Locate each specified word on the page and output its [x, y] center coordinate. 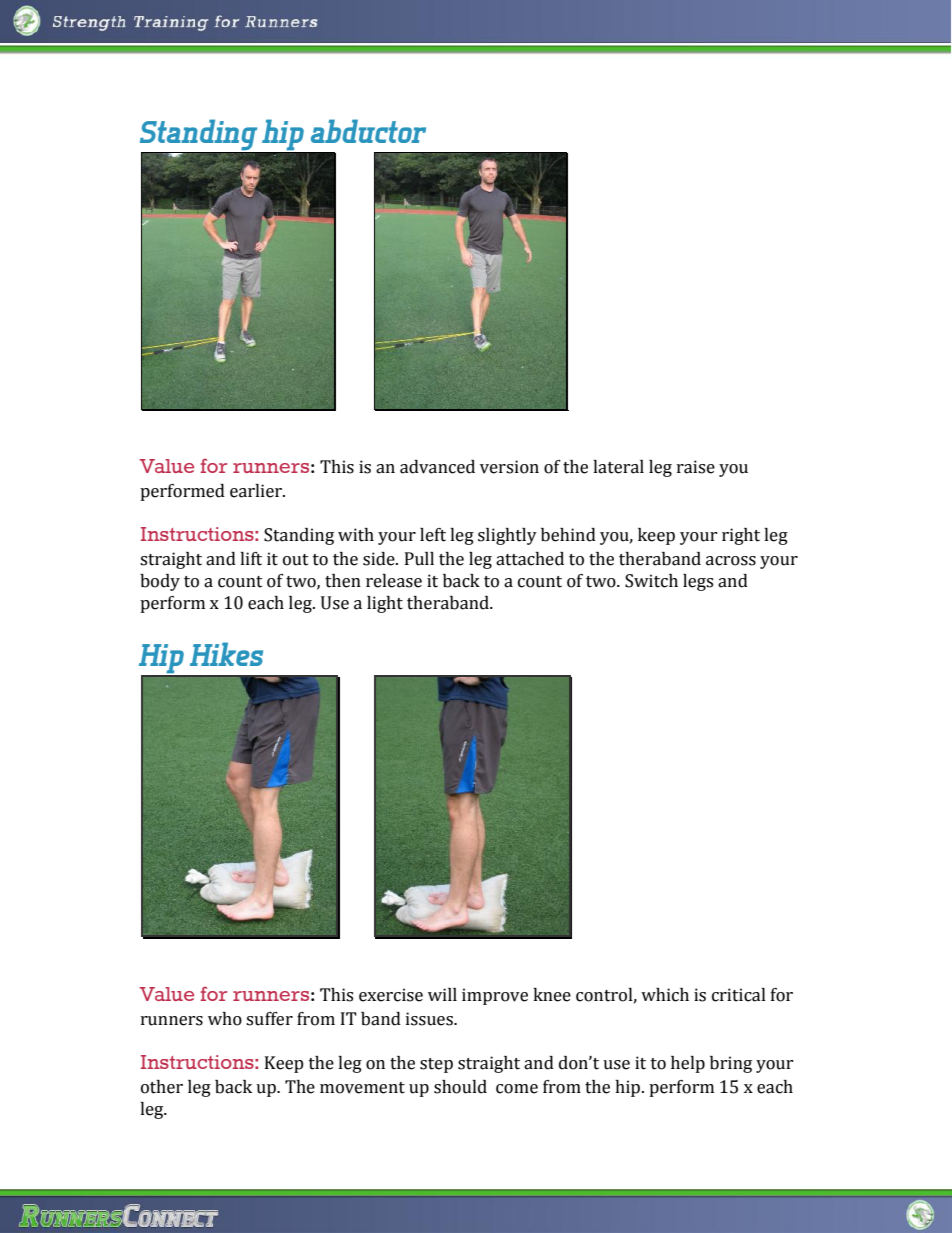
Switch [651, 581]
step [436, 1065]
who [225, 1019]
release [394, 581]
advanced [437, 467]
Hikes [226, 654]
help [688, 1064]
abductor [368, 131]
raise [696, 467]
